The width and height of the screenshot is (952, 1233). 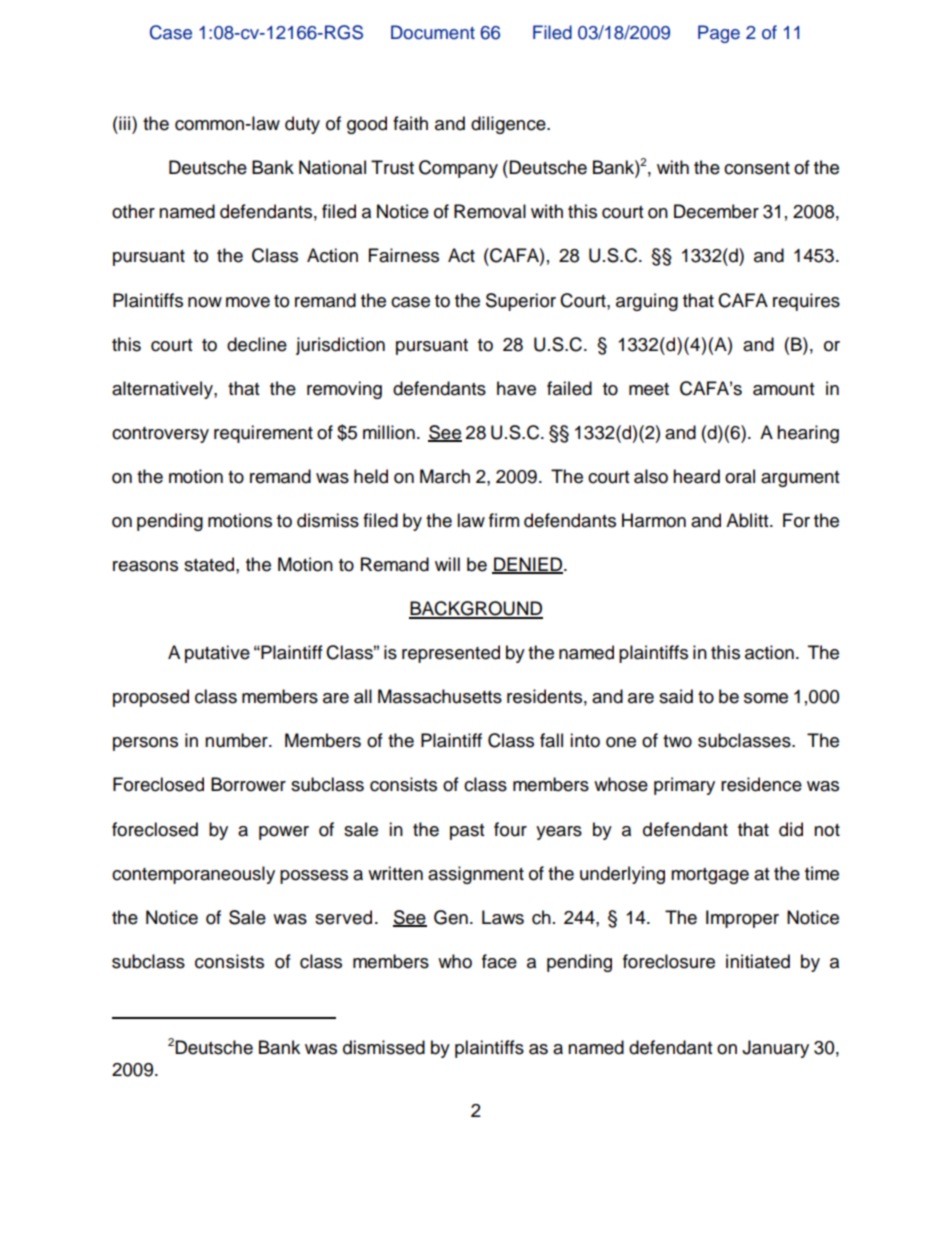 What do you see at coordinates (433, 32) in the screenshot?
I see `Document` at bounding box center [433, 32].
